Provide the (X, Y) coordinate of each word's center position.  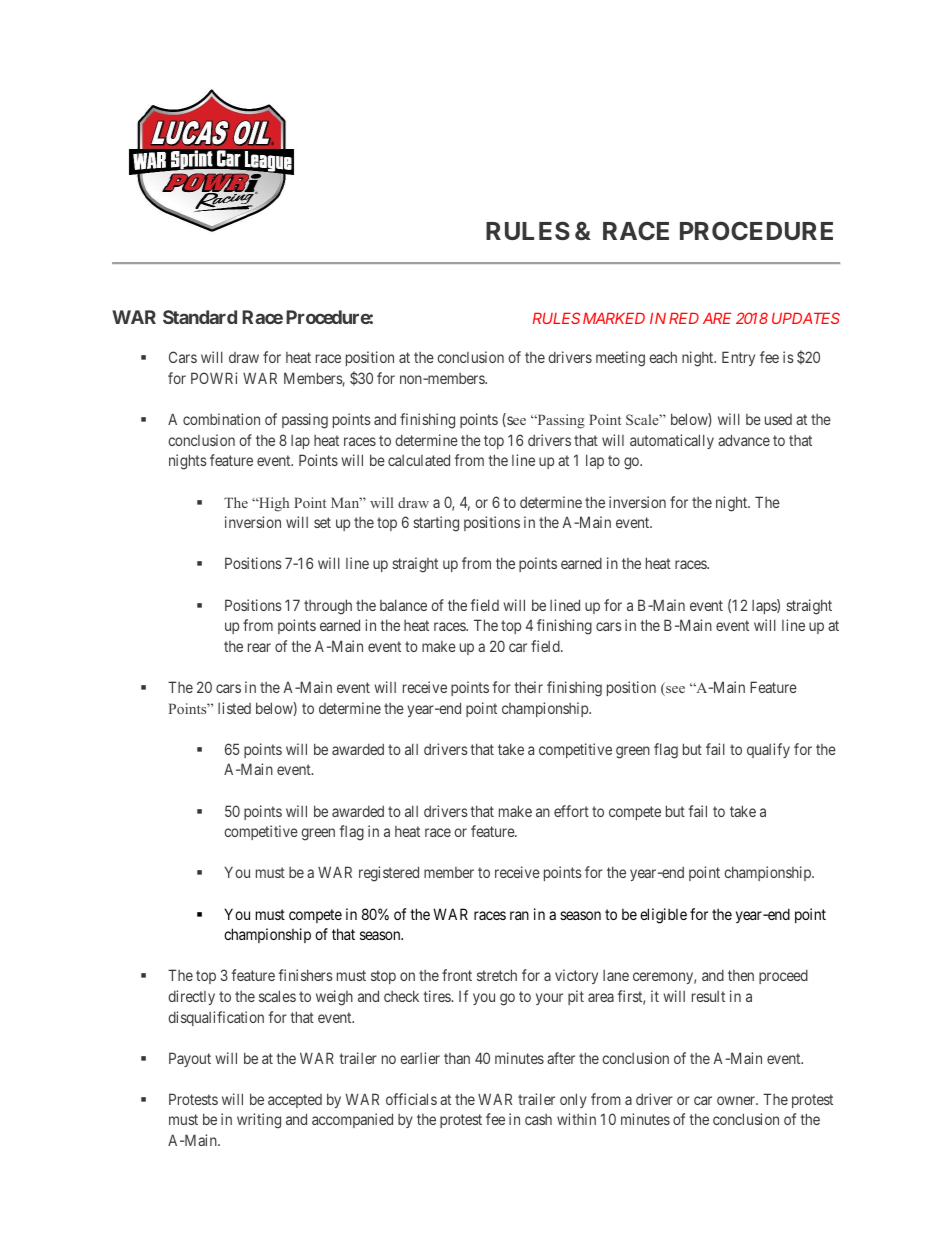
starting (436, 524)
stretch (497, 975)
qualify (768, 750)
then (741, 975)
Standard (200, 317)
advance (744, 440)
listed (234, 708)
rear (259, 647)
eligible (663, 916)
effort (571, 811)
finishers (305, 975)
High (273, 504)
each (663, 357)
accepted (295, 1101)
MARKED (614, 318)
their (528, 687)
